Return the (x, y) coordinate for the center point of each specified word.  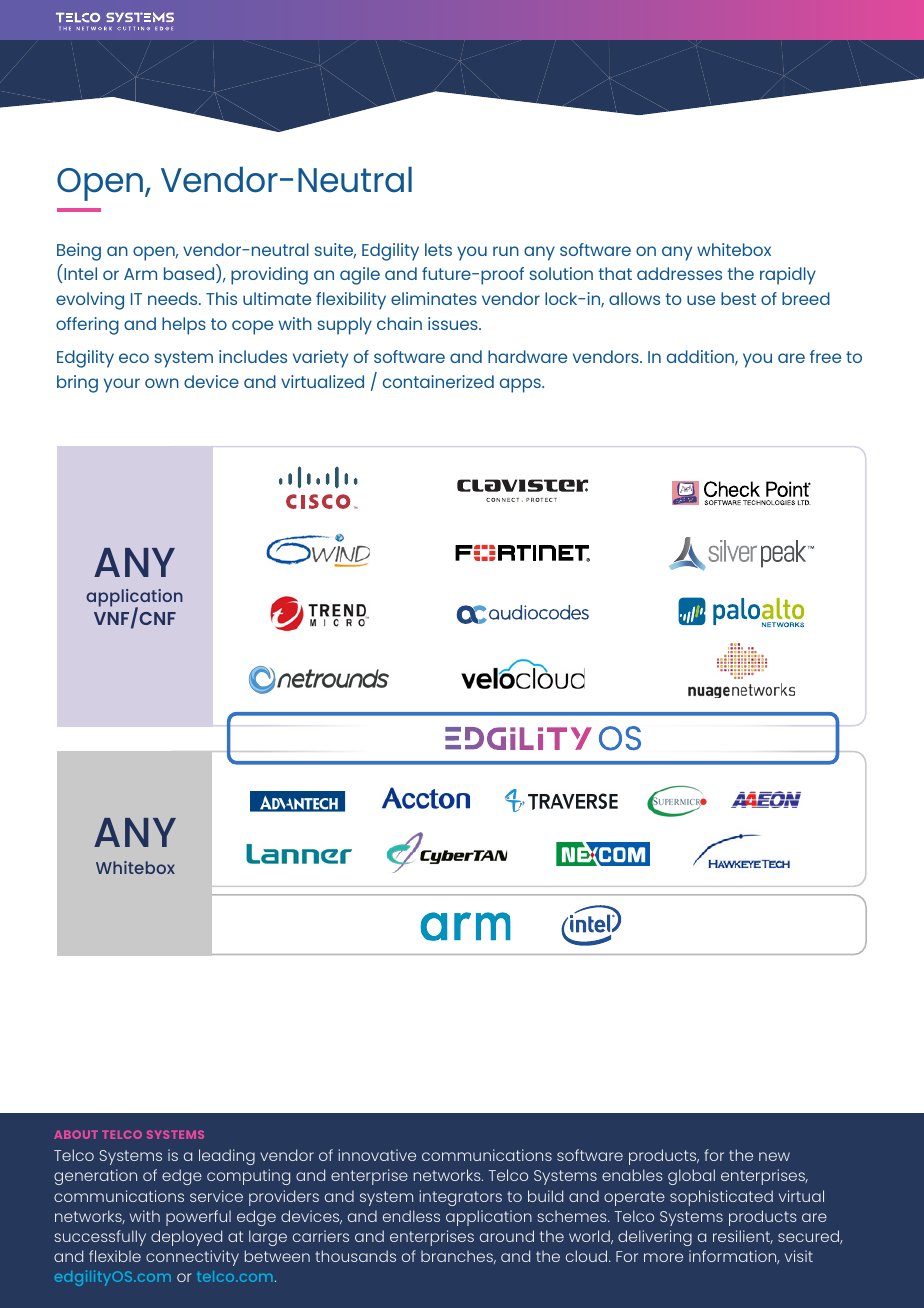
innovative (377, 1155)
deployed (186, 1238)
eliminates (434, 298)
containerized (438, 381)
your (122, 385)
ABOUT (76, 1134)
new (774, 1156)
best (738, 298)
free (825, 356)
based (190, 275)
